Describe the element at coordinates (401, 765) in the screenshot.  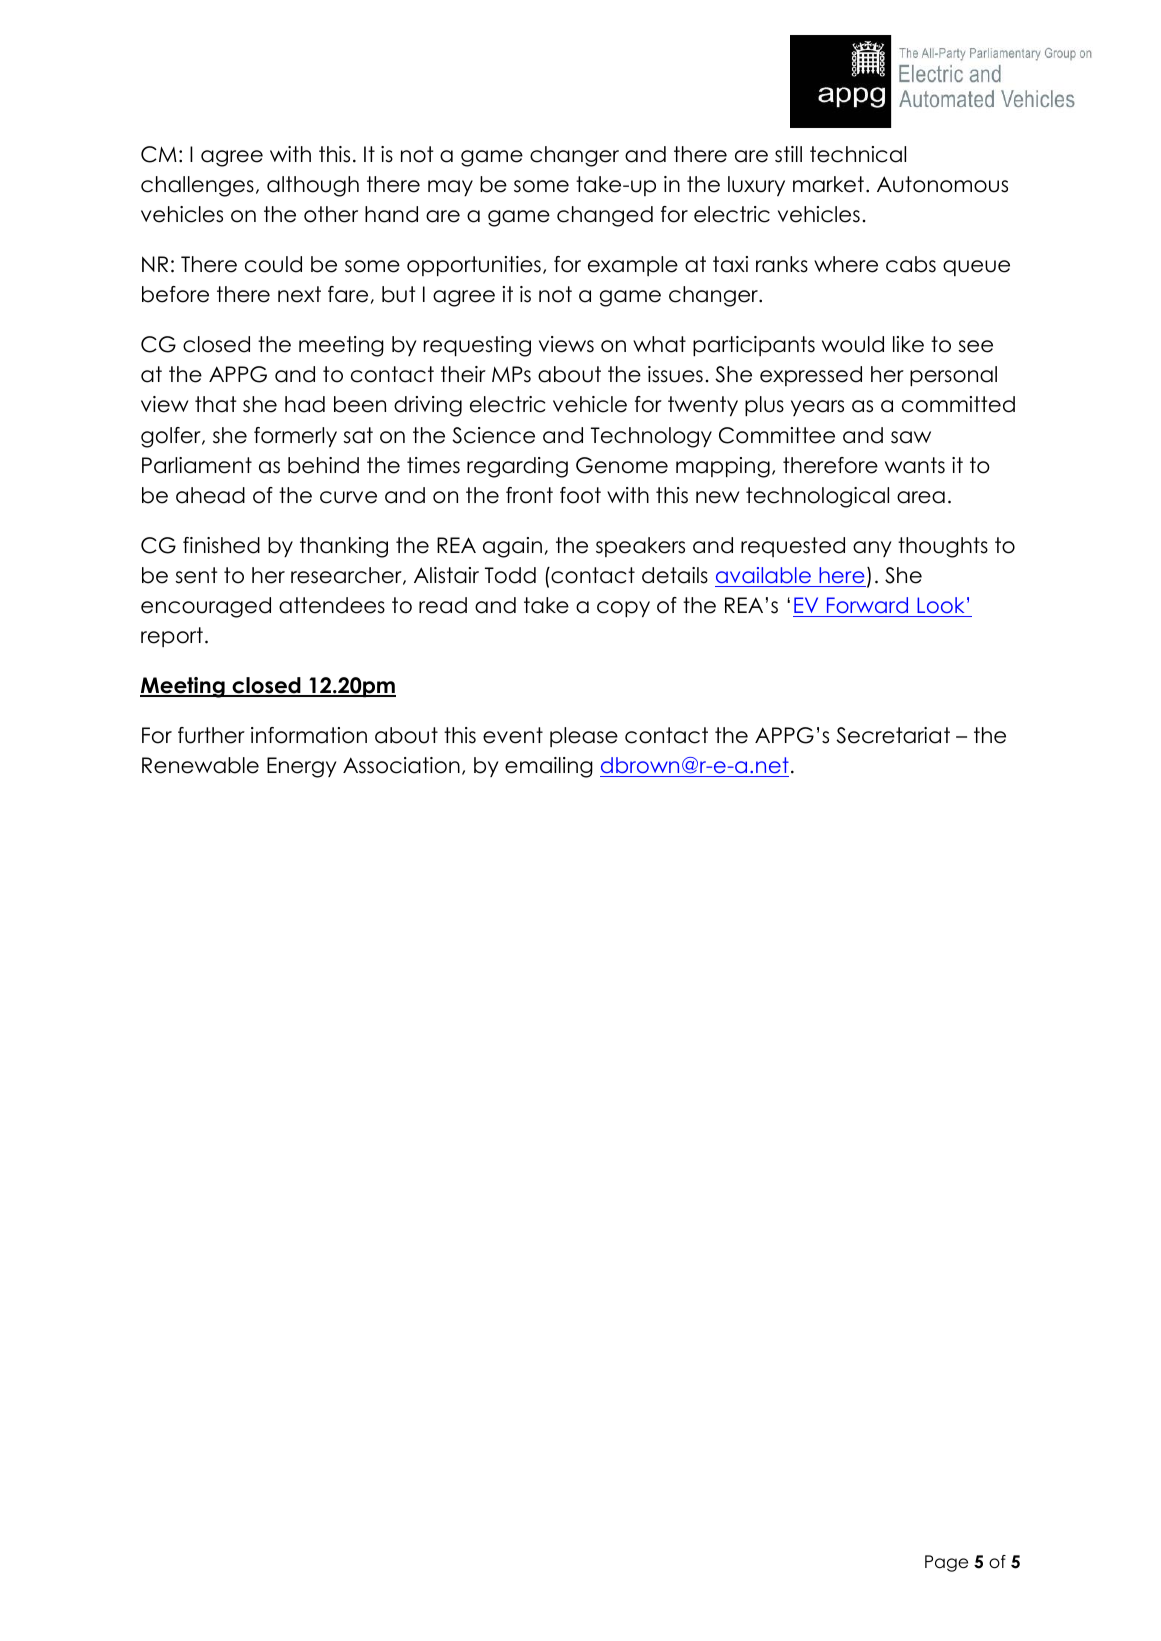
I see `Association` at that location.
